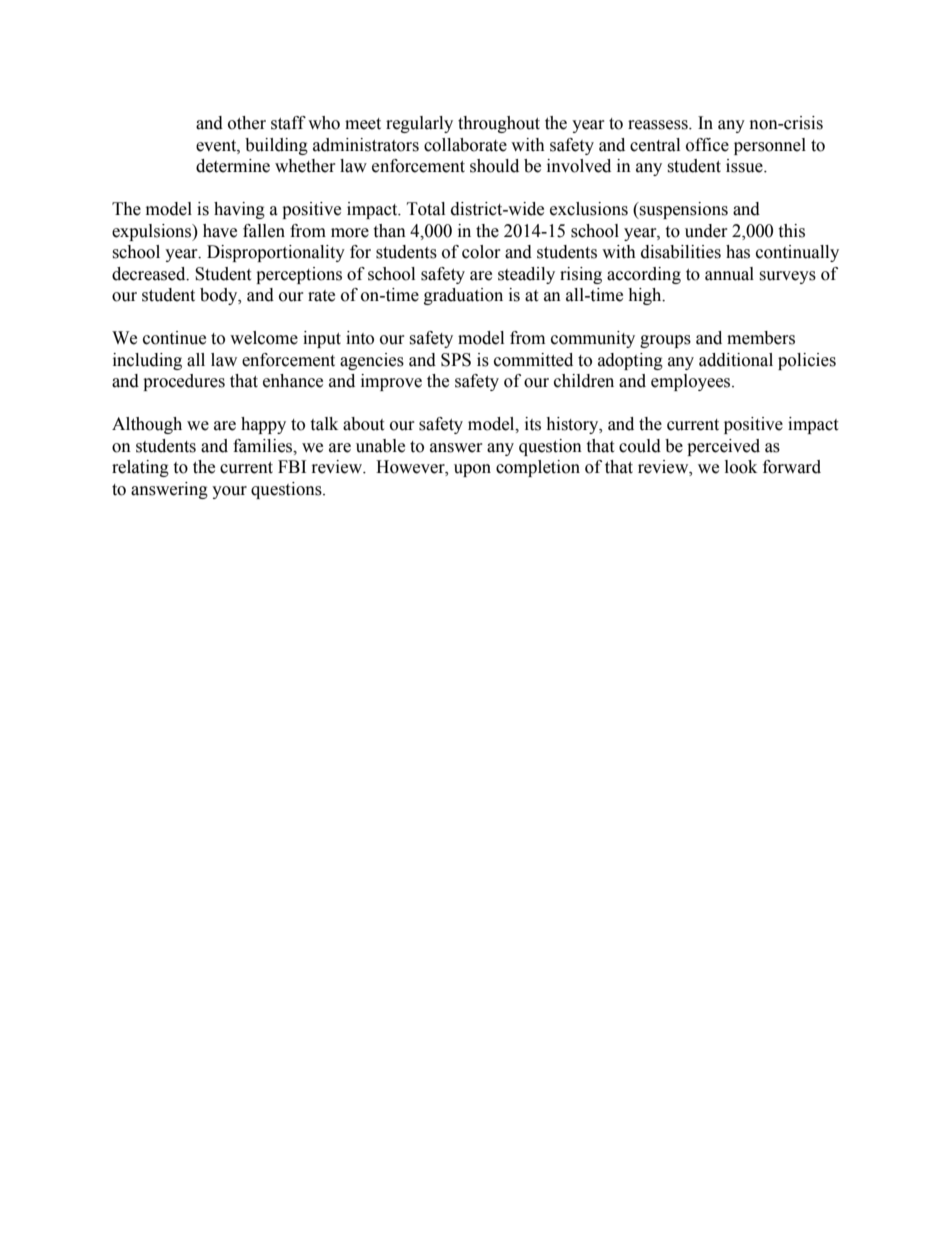 This screenshot has width=952, height=1233. Describe the element at coordinates (499, 124) in the screenshot. I see `throughout` at that location.
